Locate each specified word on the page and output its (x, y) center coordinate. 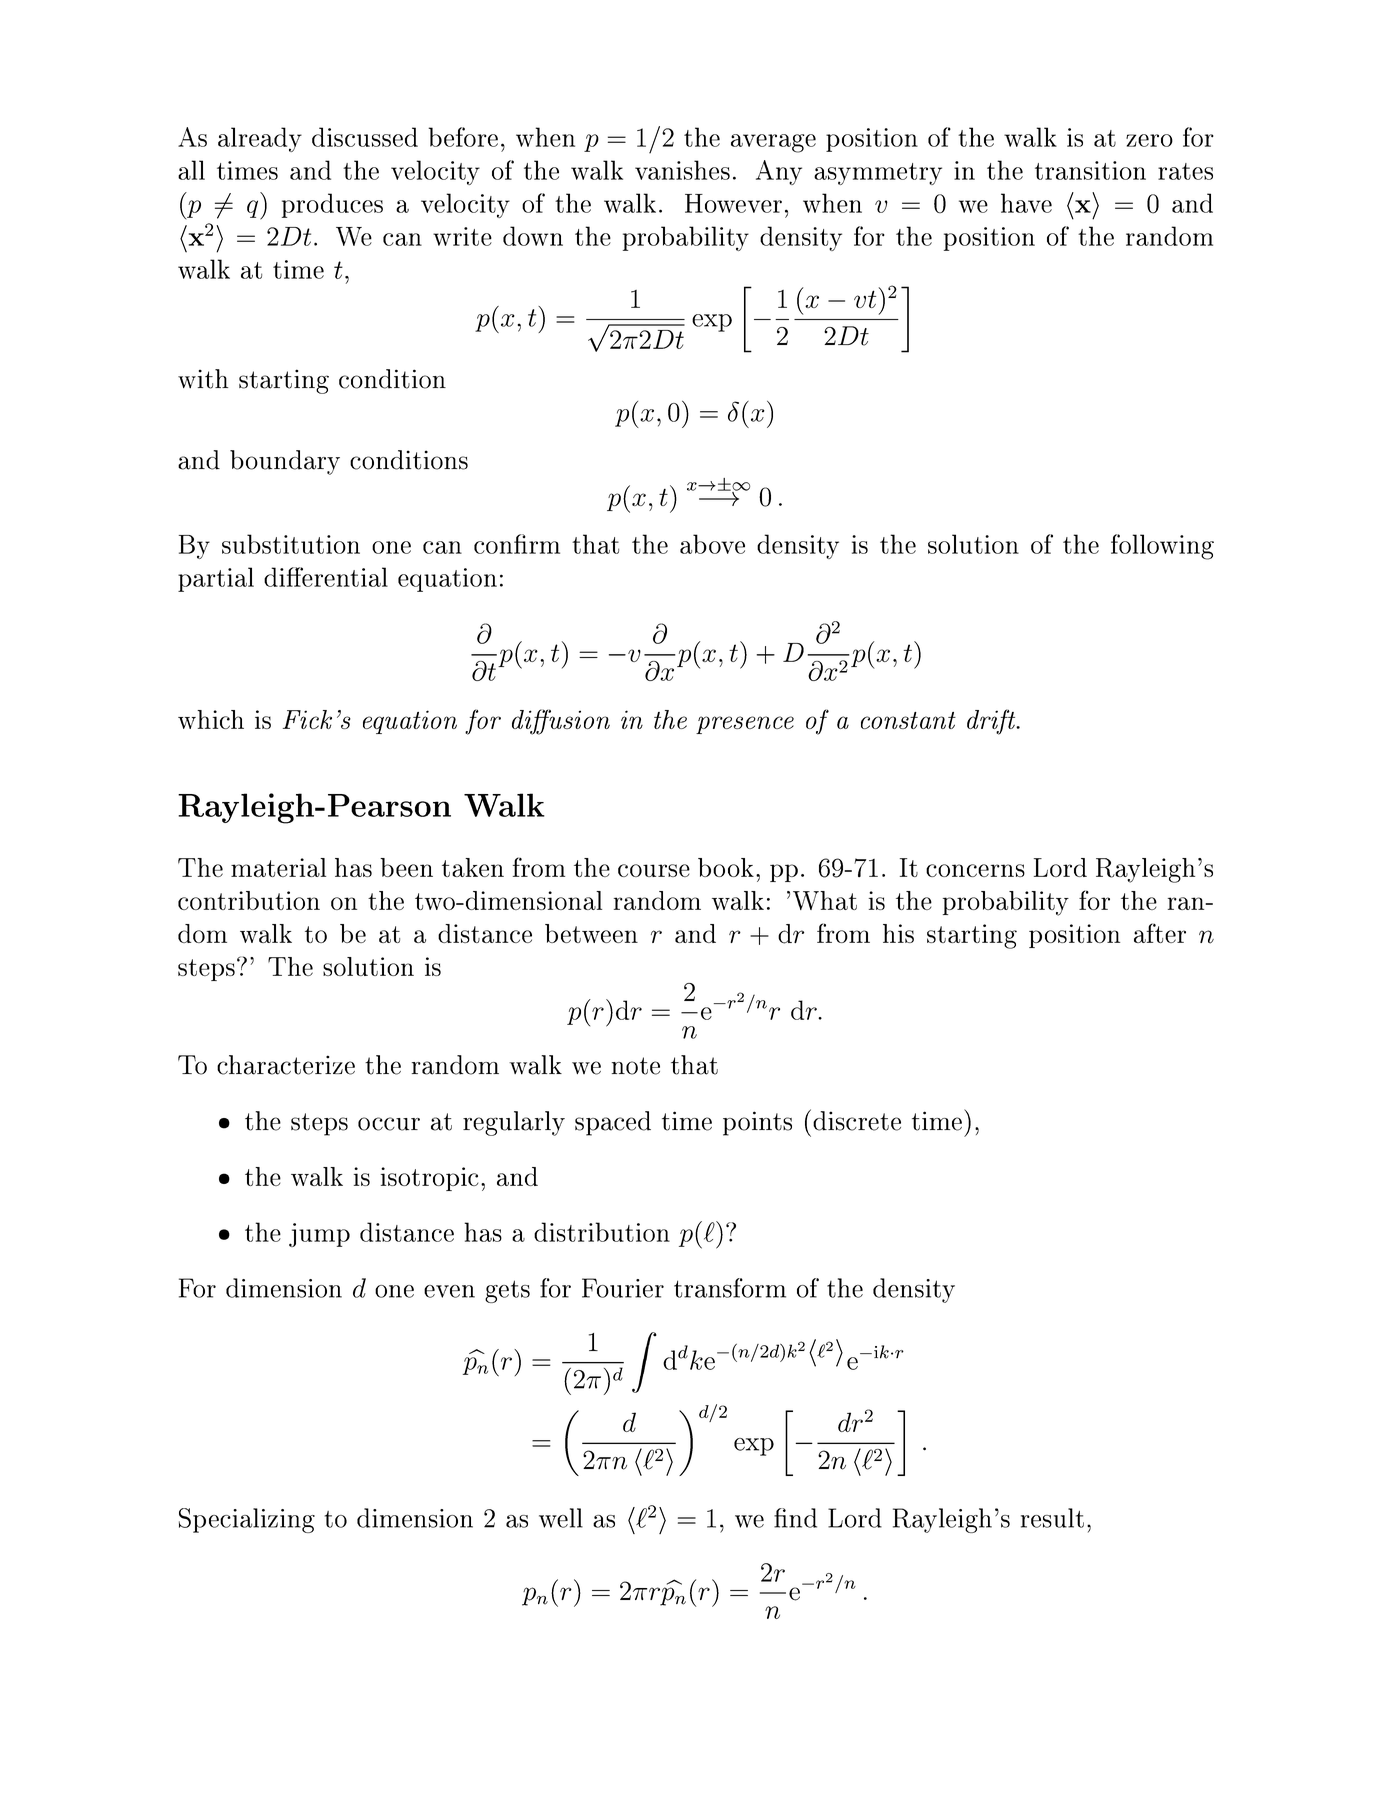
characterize (286, 1065)
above (712, 544)
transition (1090, 170)
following (1162, 547)
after (1160, 933)
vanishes (682, 170)
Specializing (247, 1520)
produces (332, 205)
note (636, 1066)
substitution (291, 544)
